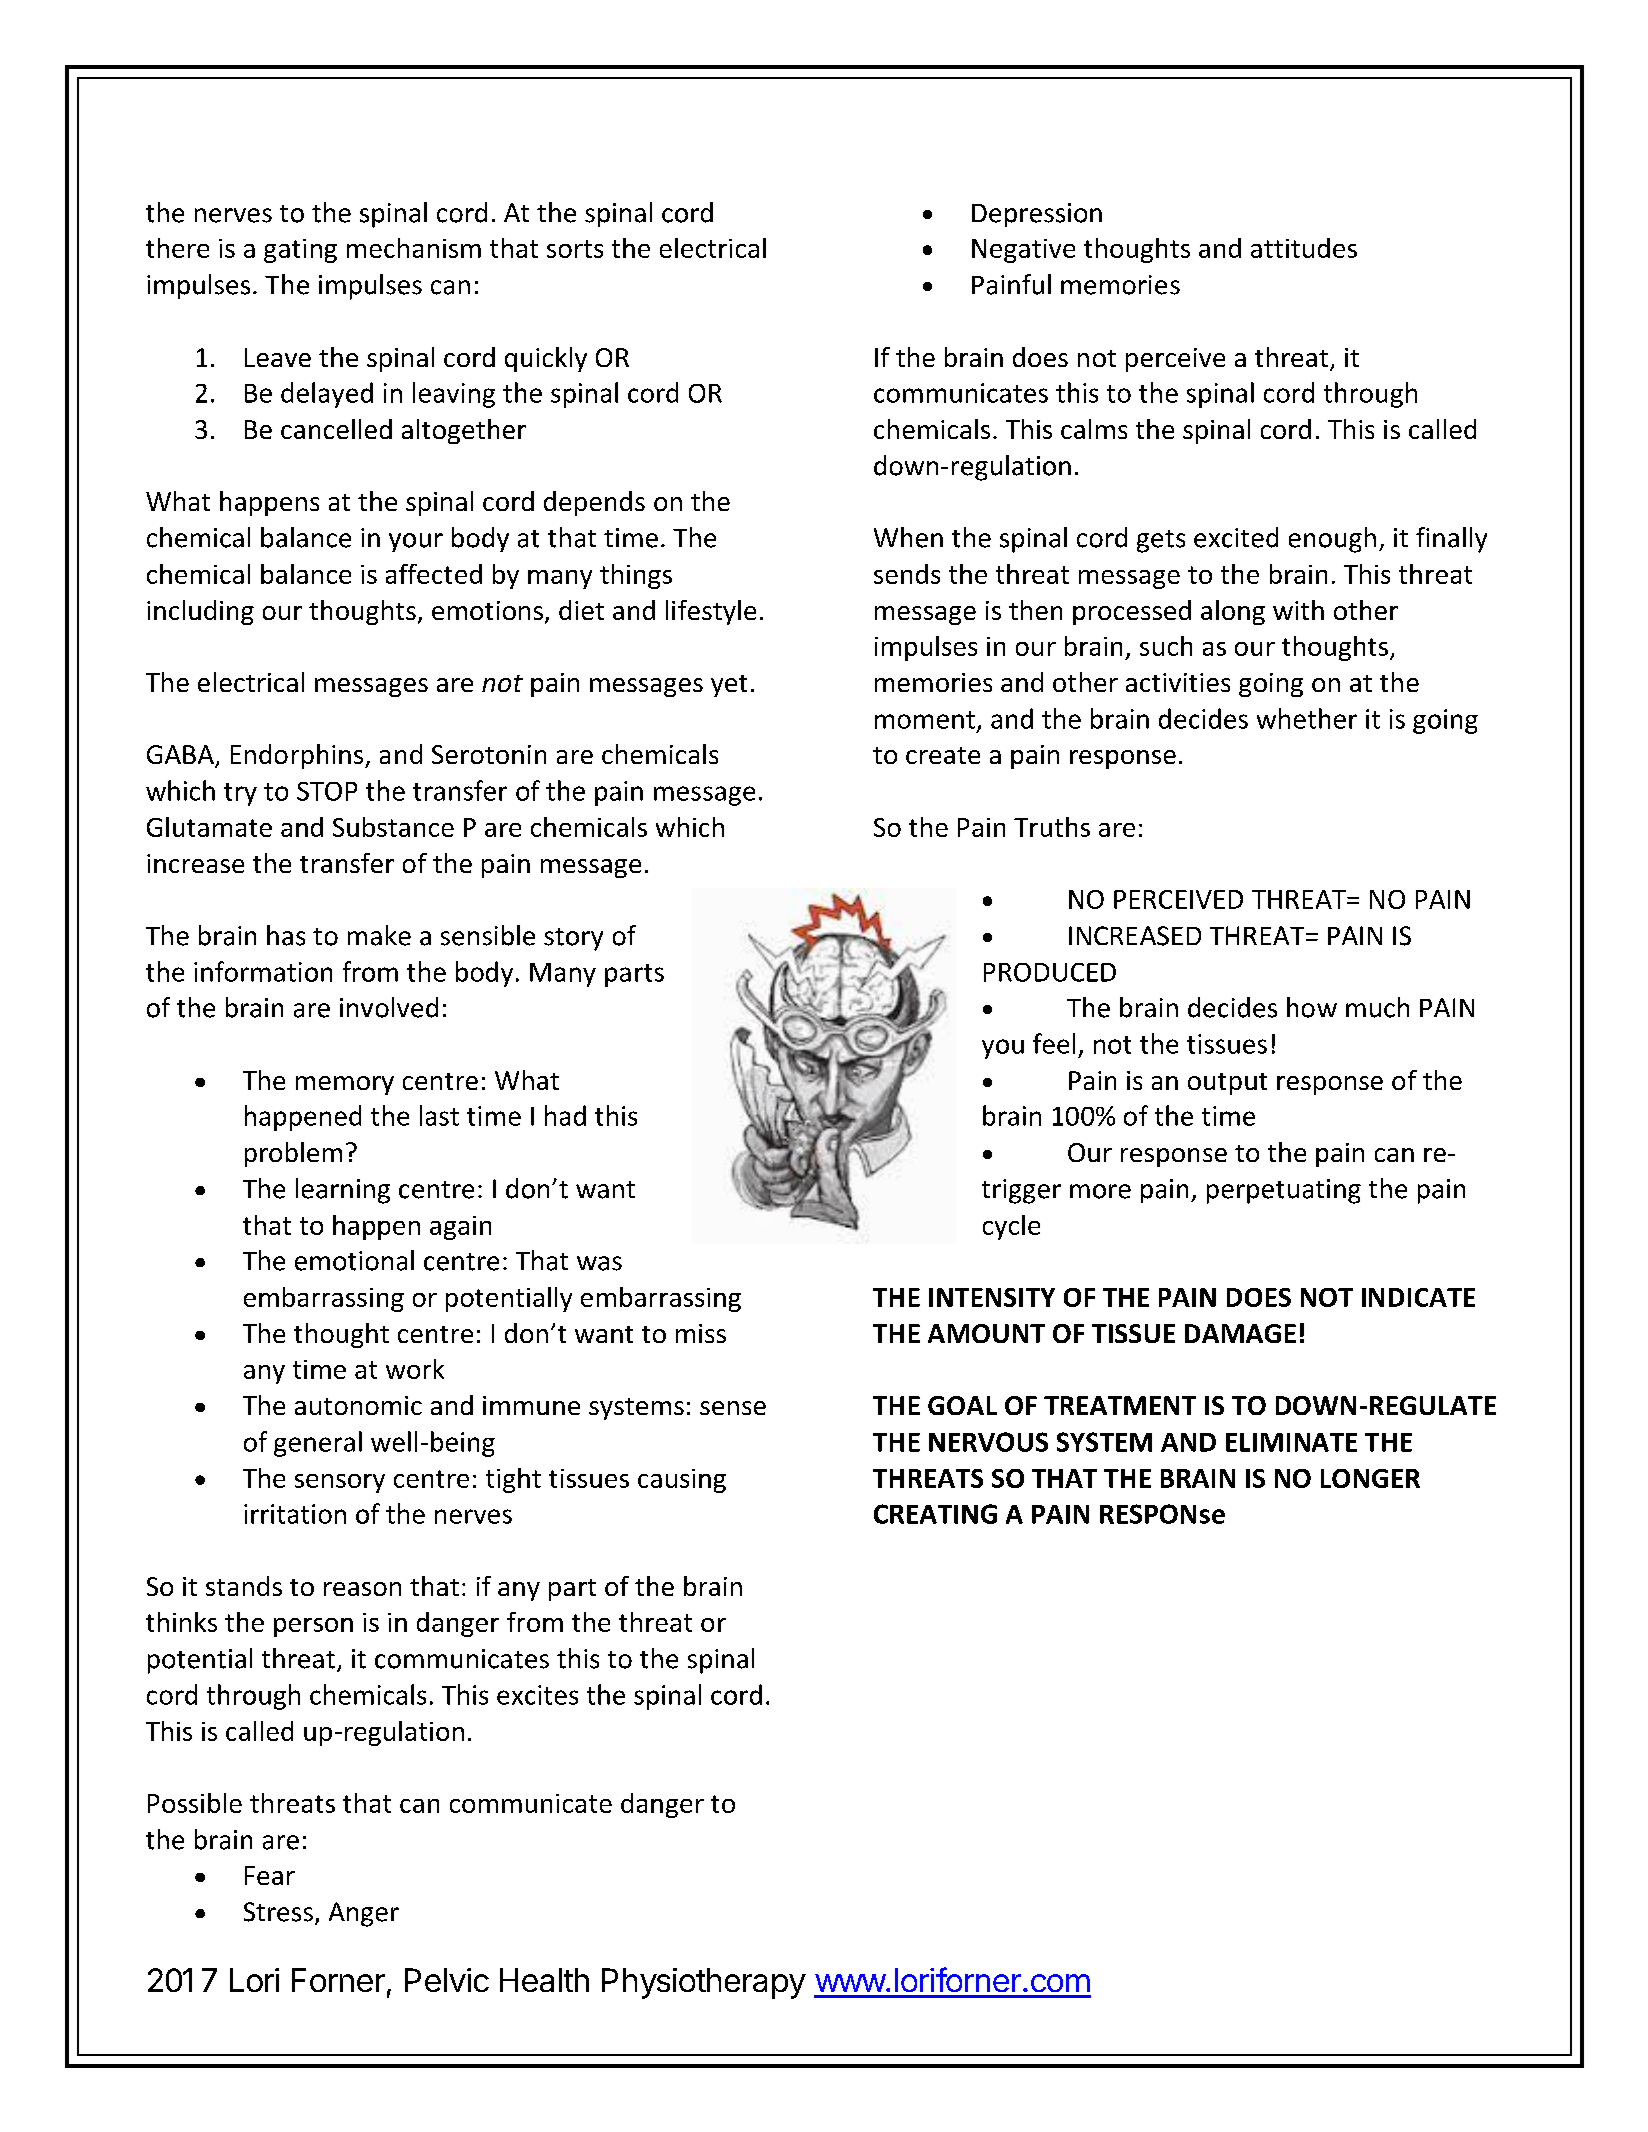  I want to click on with, so click(1298, 610).
